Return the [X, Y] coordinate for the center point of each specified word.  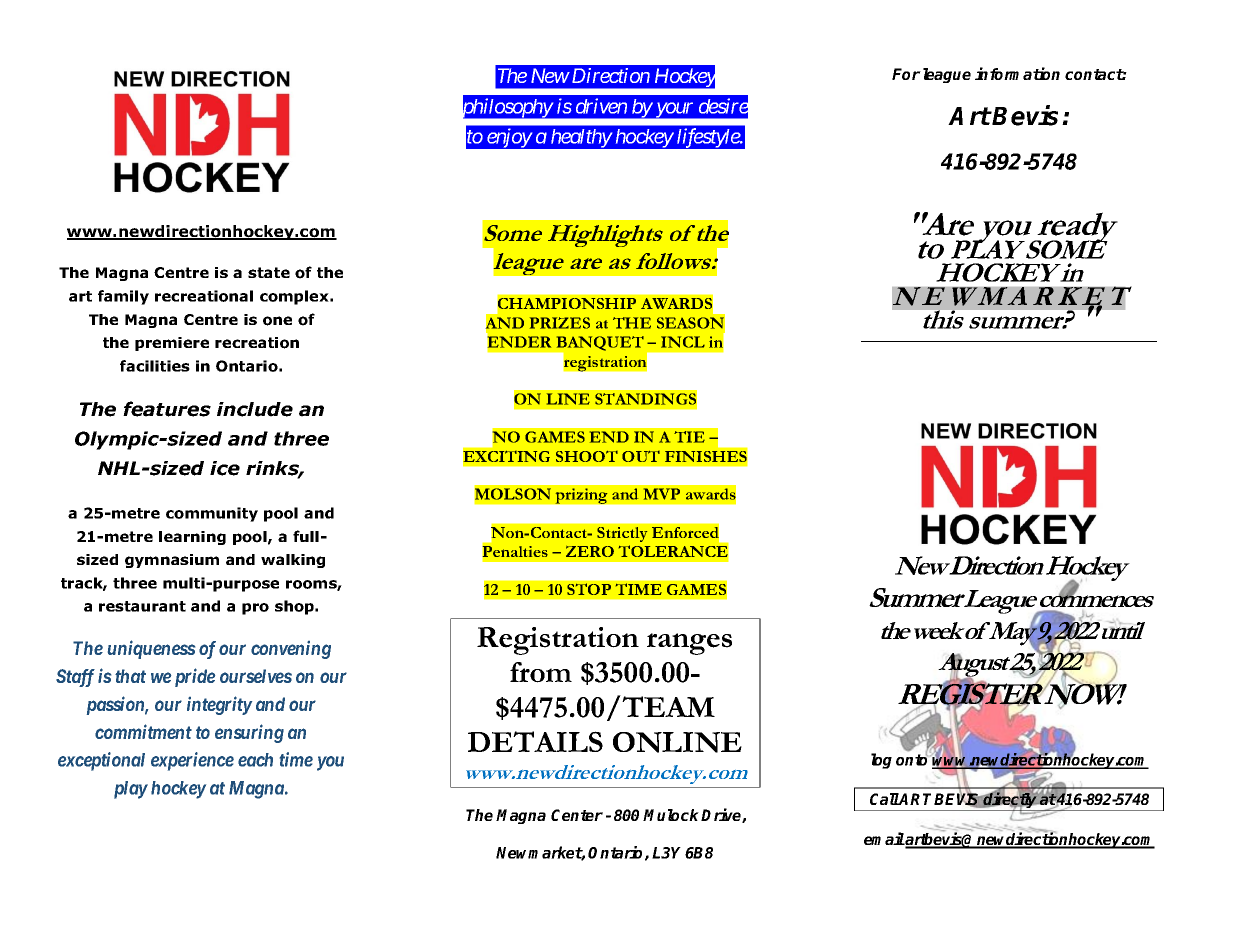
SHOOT [587, 456]
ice [225, 468]
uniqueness [151, 649]
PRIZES [560, 323]
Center [577, 815]
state [269, 272]
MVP [662, 494]
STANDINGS [645, 399]
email [884, 838]
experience [192, 761]
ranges [689, 644]
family [123, 297]
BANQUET [600, 343]
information [1017, 73]
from [541, 672]
